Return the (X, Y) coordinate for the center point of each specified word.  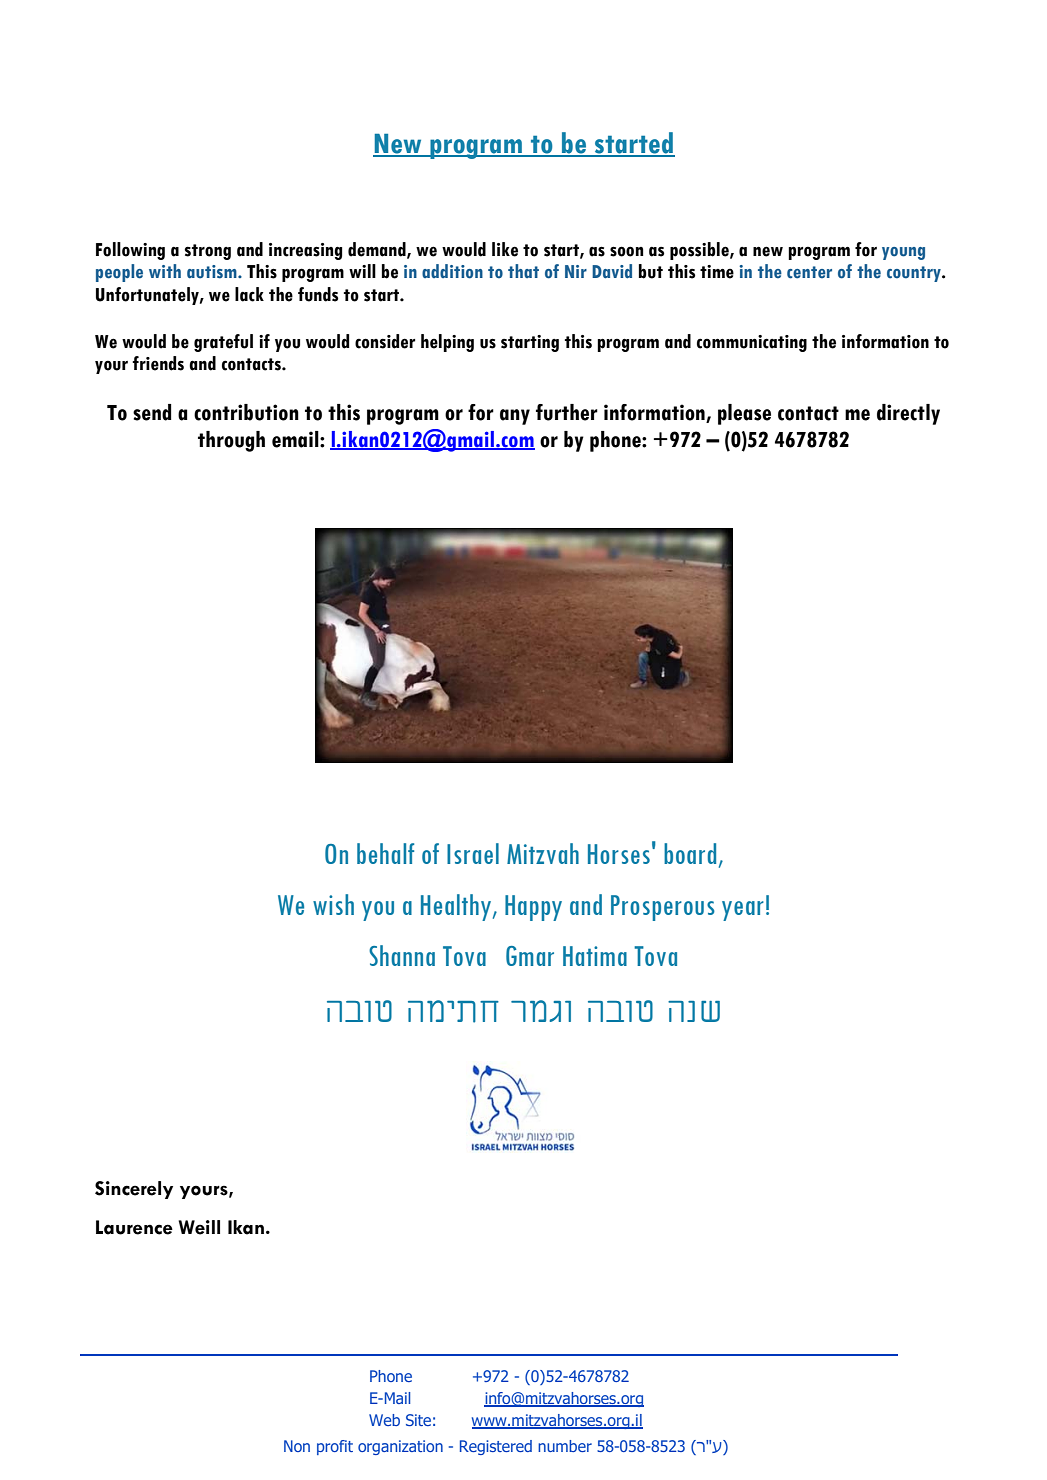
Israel (473, 853)
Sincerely (134, 1190)
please (744, 414)
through (231, 441)
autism (213, 272)
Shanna (402, 955)
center (809, 272)
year (743, 911)
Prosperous (663, 908)
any (515, 417)
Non (297, 1446)
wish (333, 904)
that (523, 271)
